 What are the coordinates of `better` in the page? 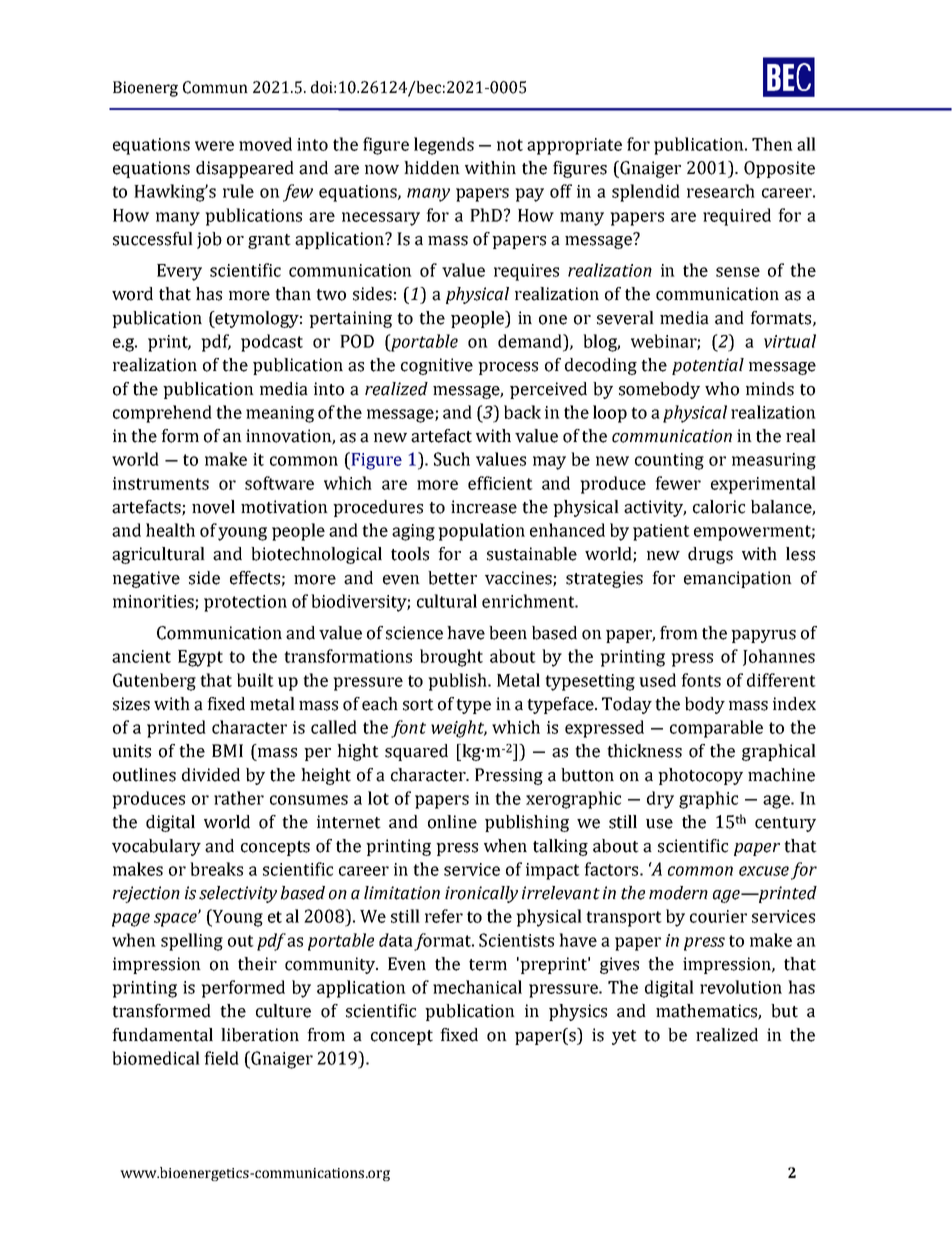 It's located at (452, 578).
